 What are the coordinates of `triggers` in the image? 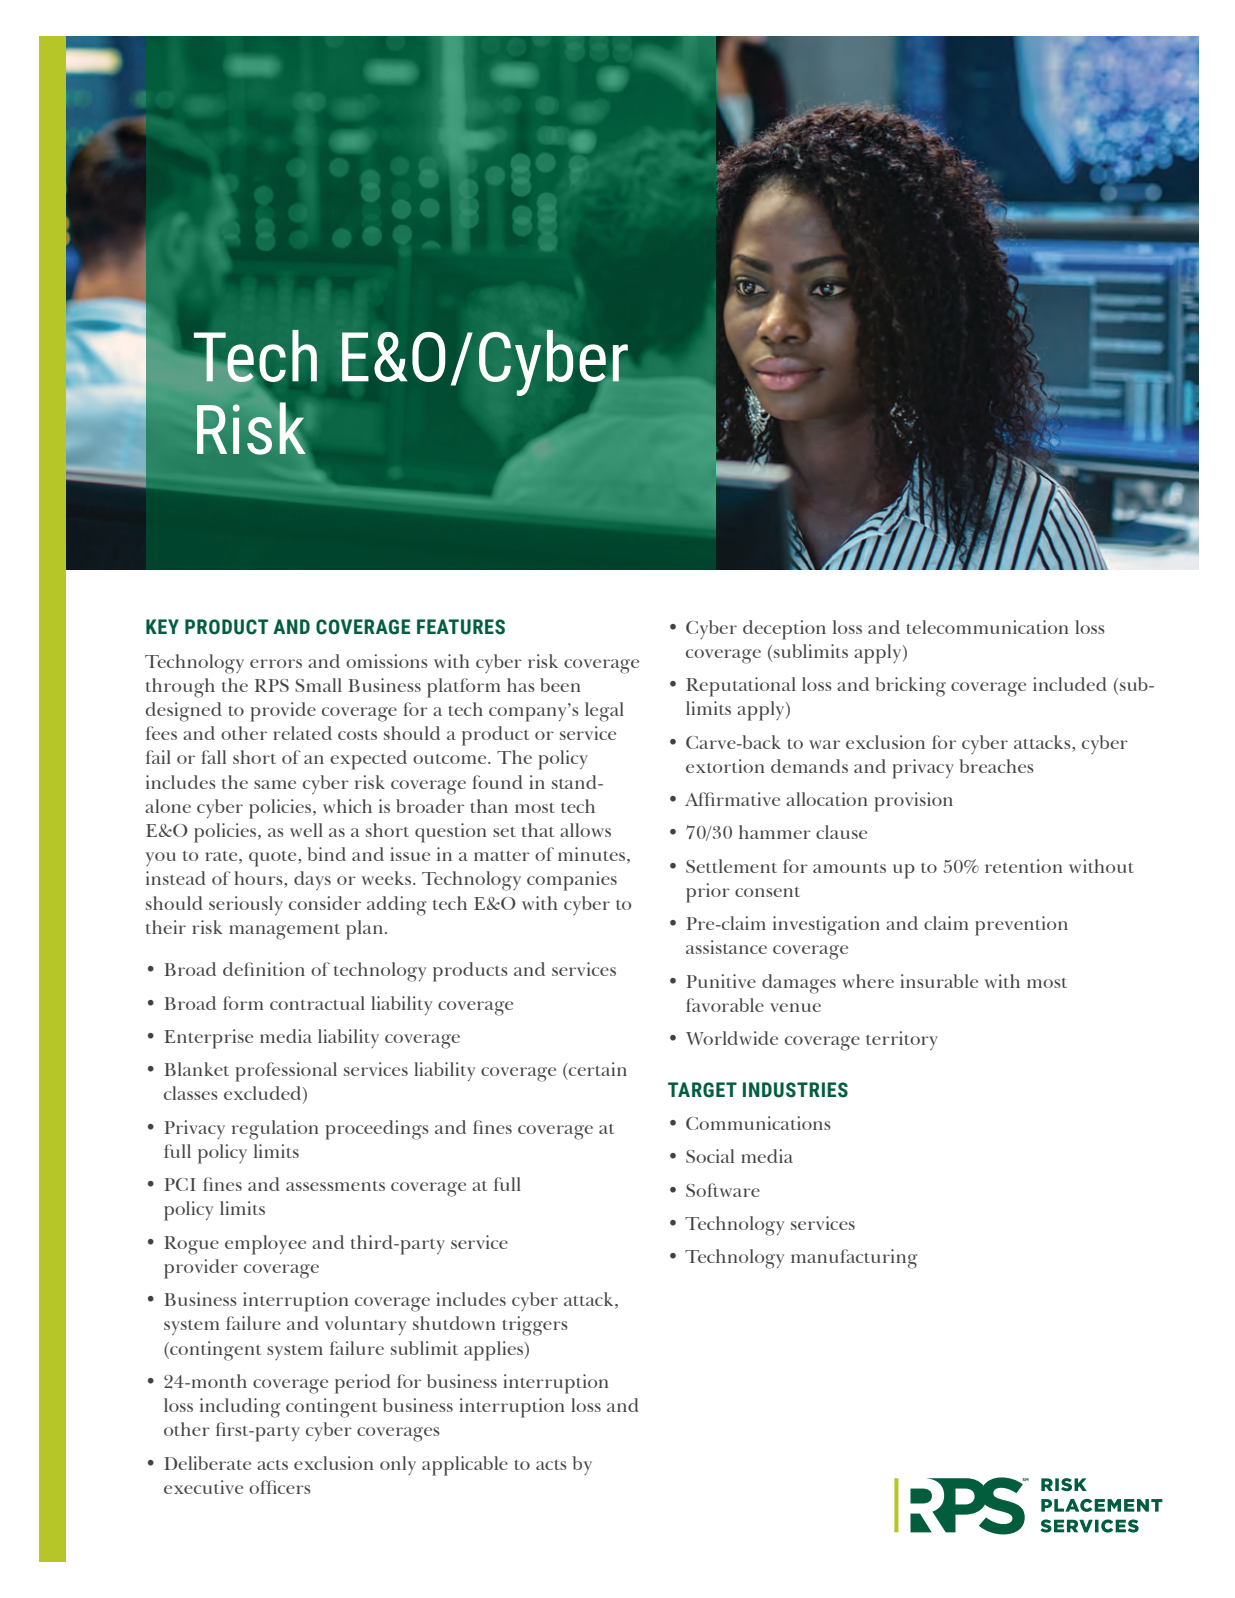 It's located at (535, 1326).
